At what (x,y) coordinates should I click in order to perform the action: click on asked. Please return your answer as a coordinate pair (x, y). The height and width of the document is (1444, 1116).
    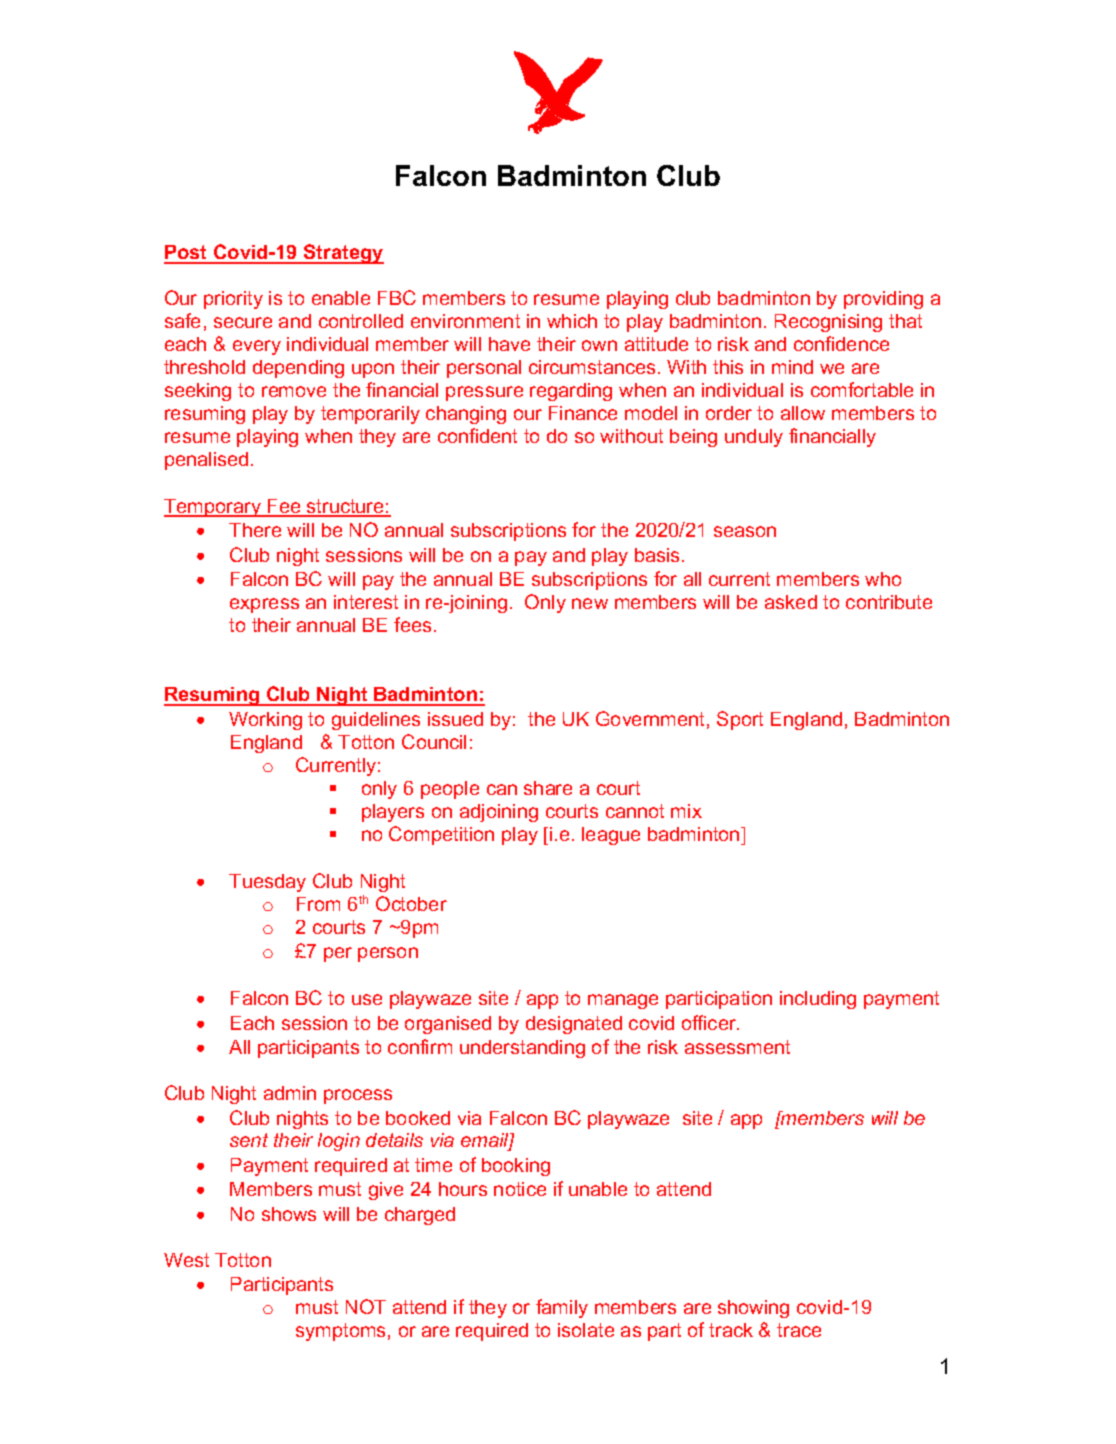
    Looking at the image, I should click on (791, 602).
